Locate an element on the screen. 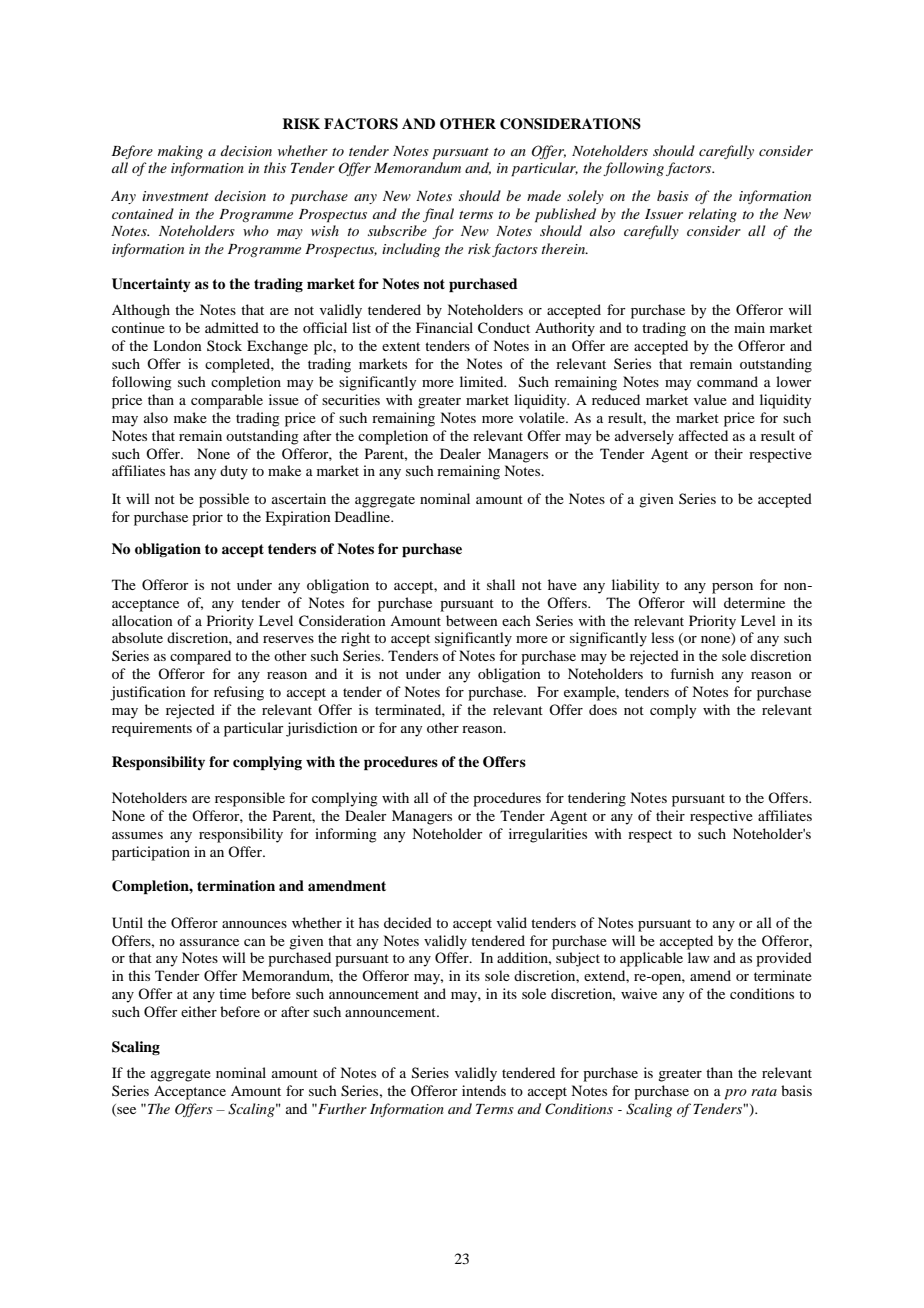 This screenshot has width=924, height=1308. limited is located at coordinates (483, 381).
